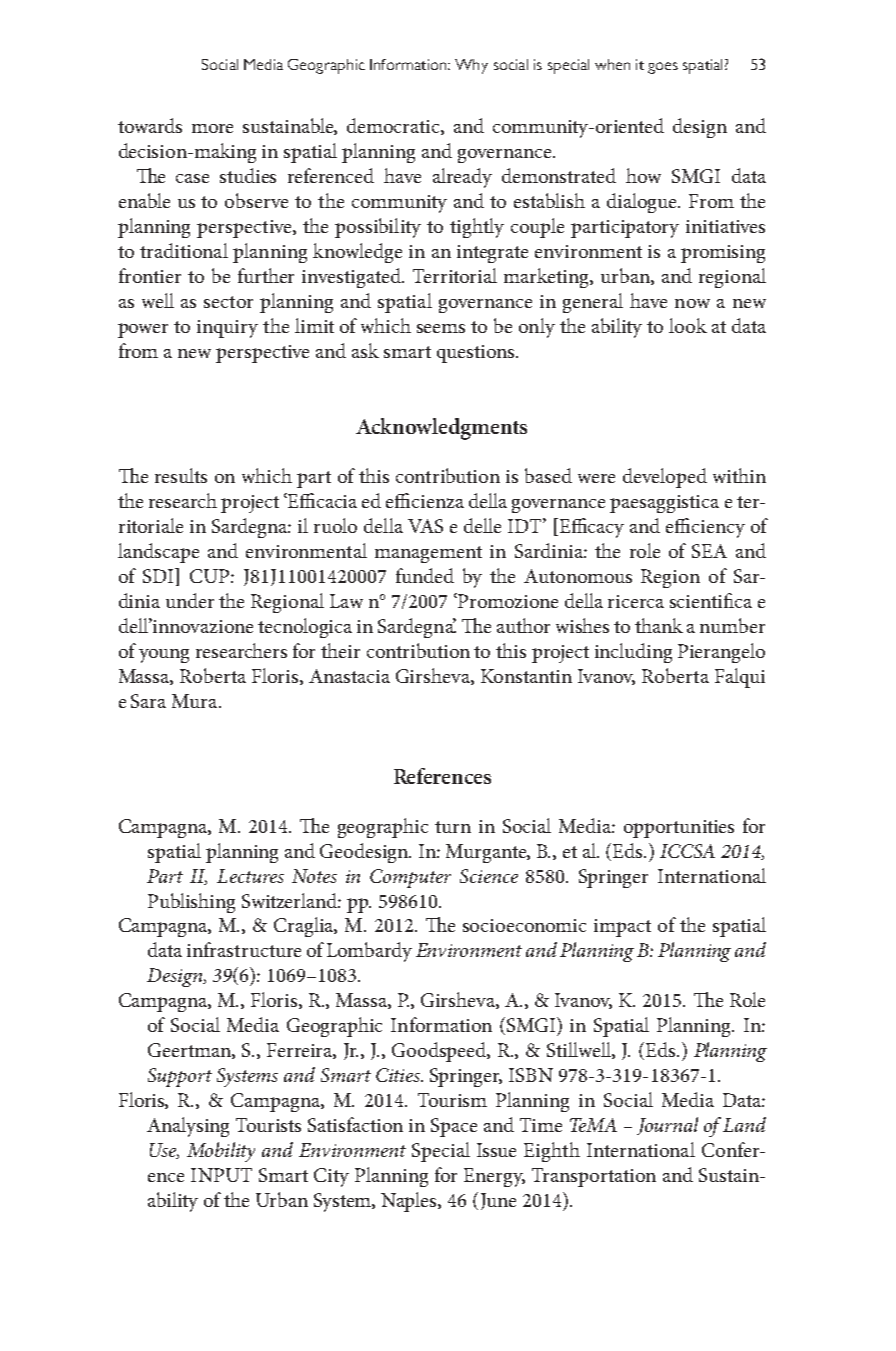 Image resolution: width=896 pixels, height=1351 pixels. Describe the element at coordinates (221, 1152) in the screenshot. I see `Mobility` at that location.
